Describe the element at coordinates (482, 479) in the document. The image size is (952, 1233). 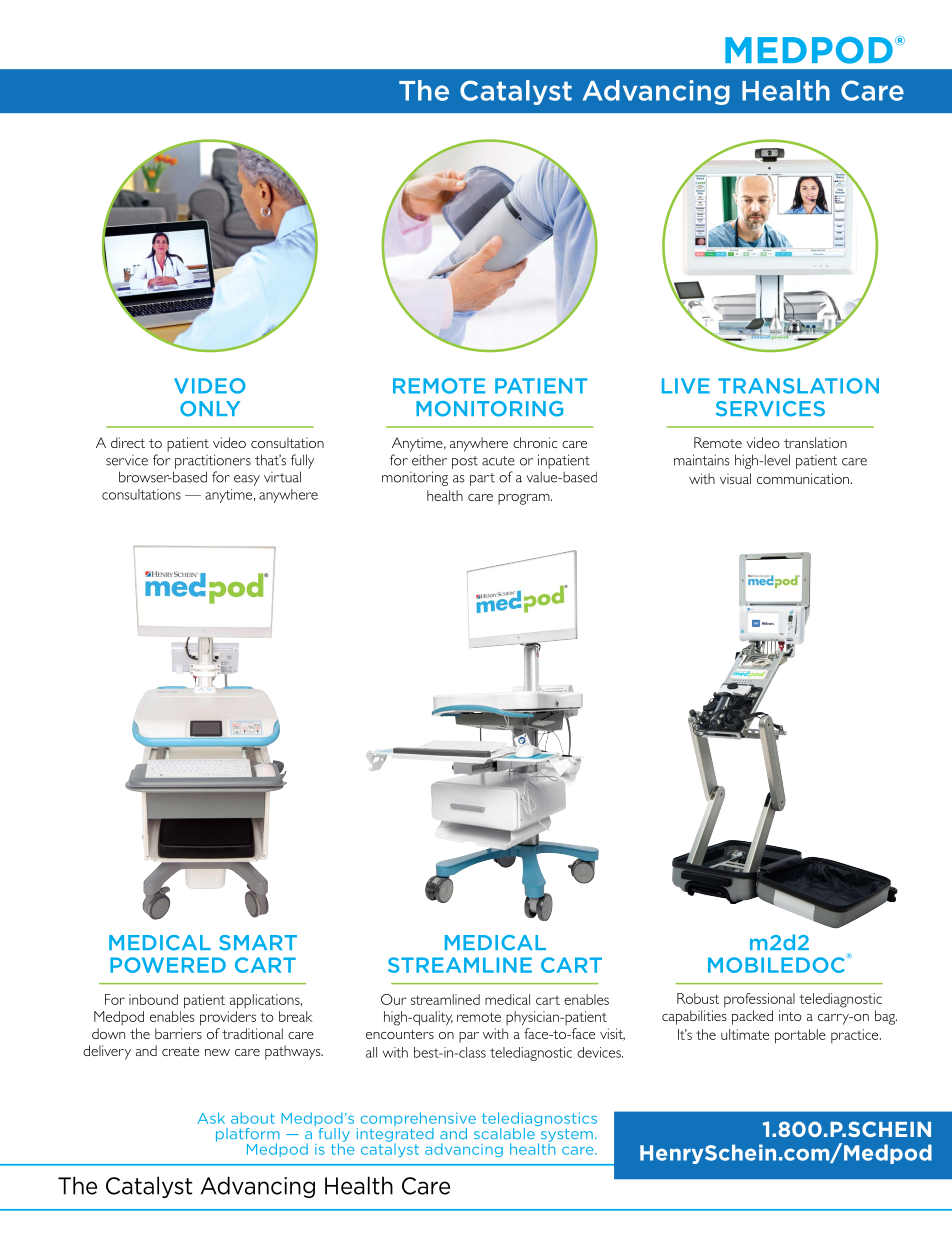
I see `part` at that location.
